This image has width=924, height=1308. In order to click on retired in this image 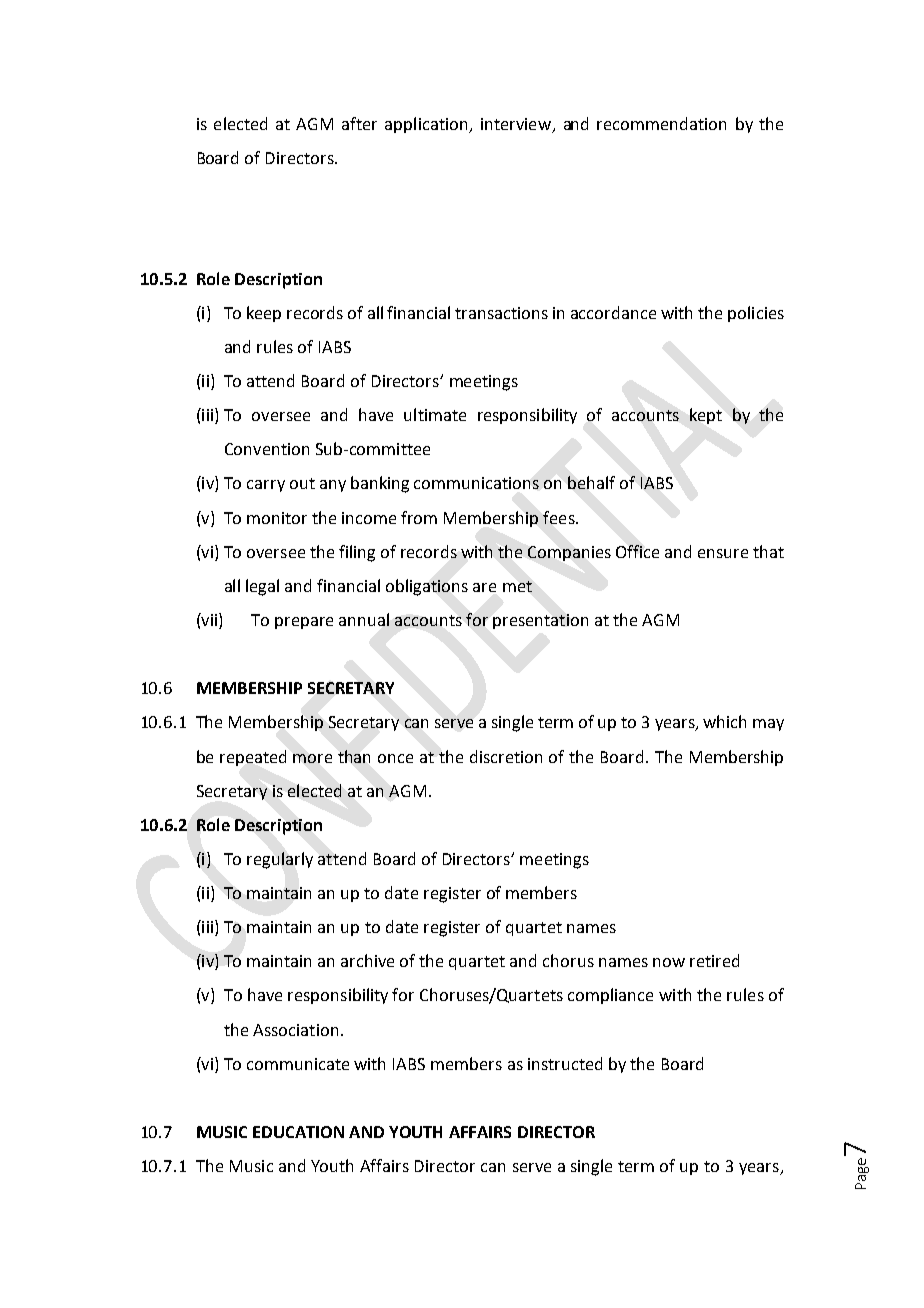, I will do `click(714, 960)`.
